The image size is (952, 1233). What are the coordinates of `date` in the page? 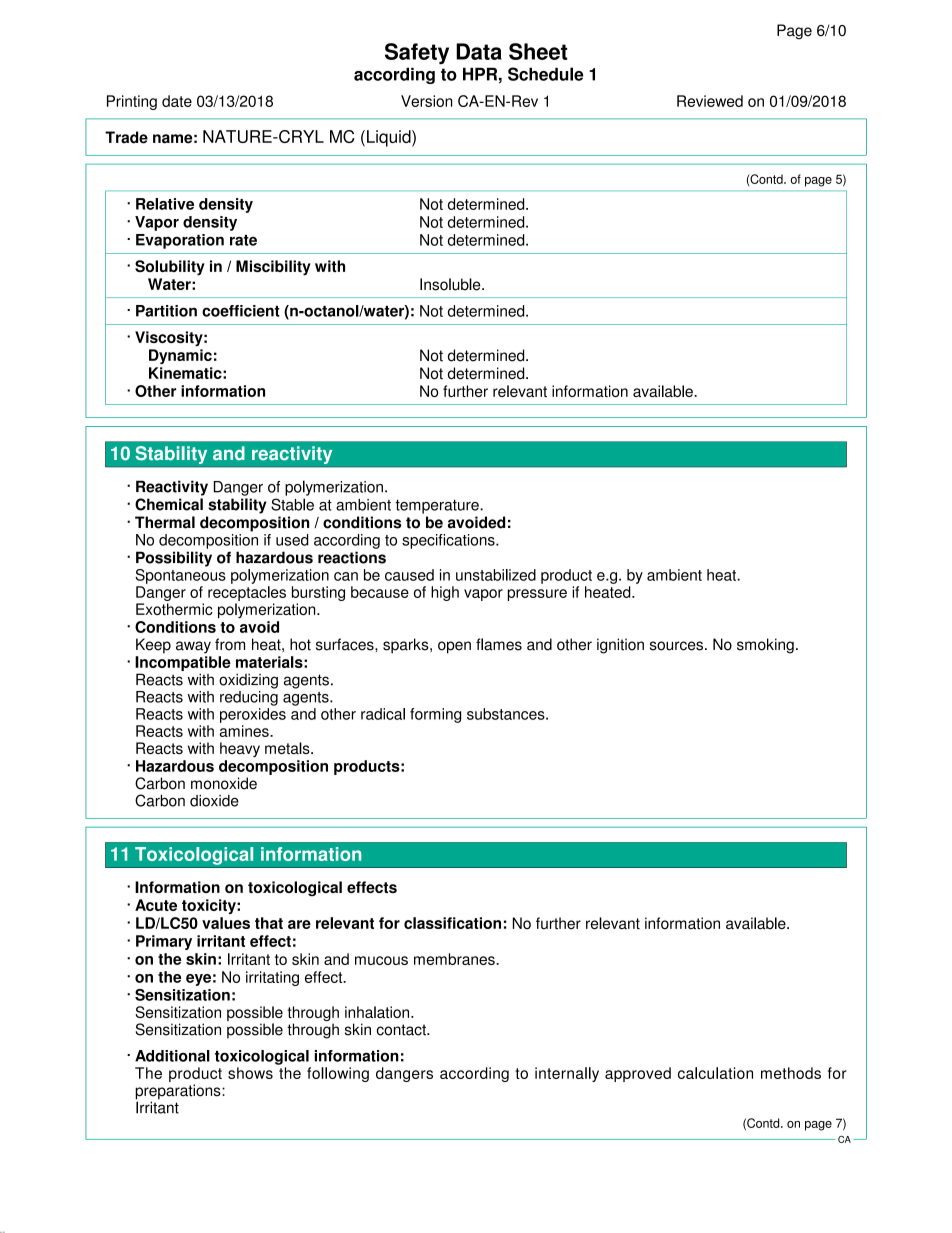 It's located at (177, 101).
